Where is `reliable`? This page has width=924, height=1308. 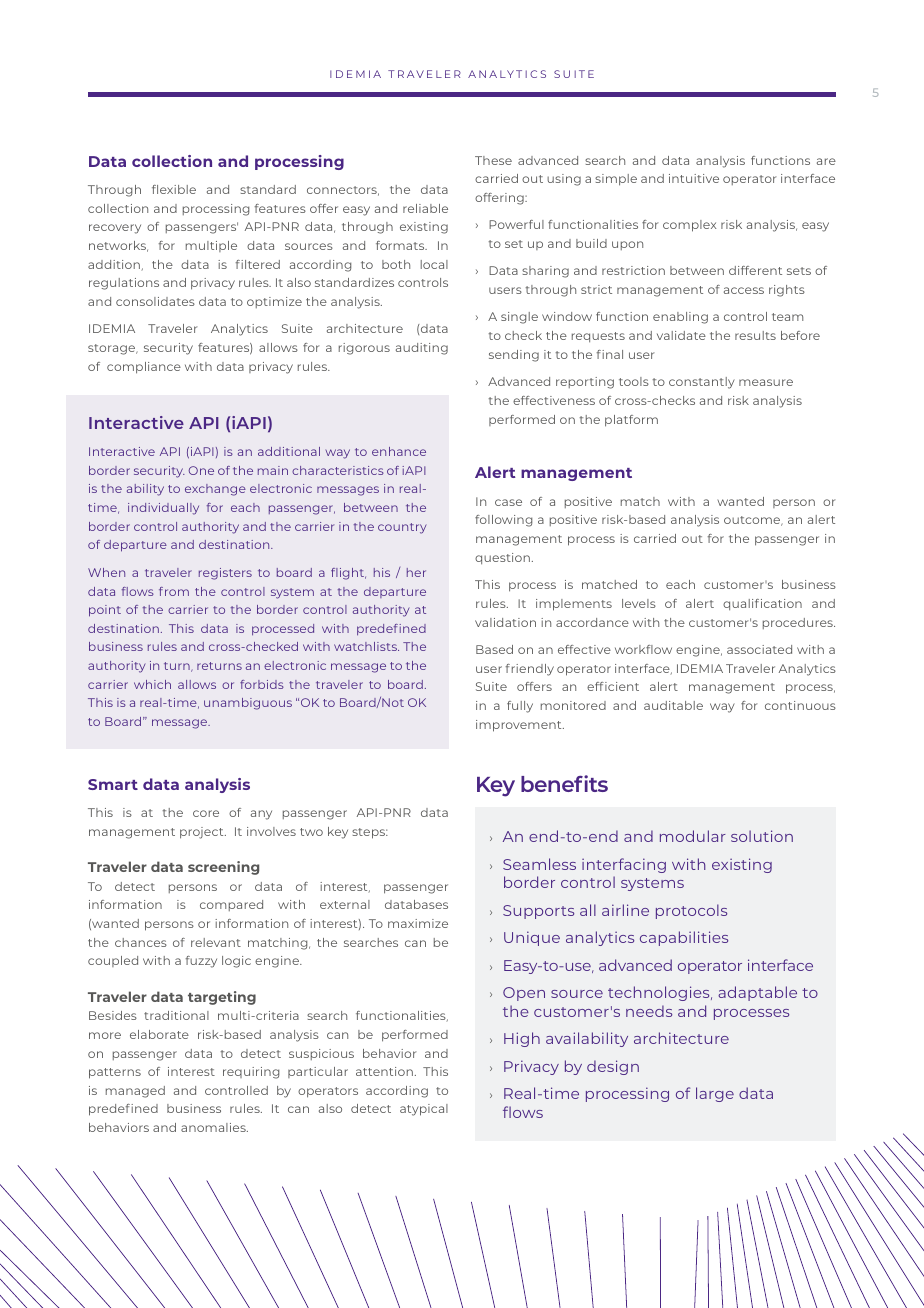 reliable is located at coordinates (425, 208).
